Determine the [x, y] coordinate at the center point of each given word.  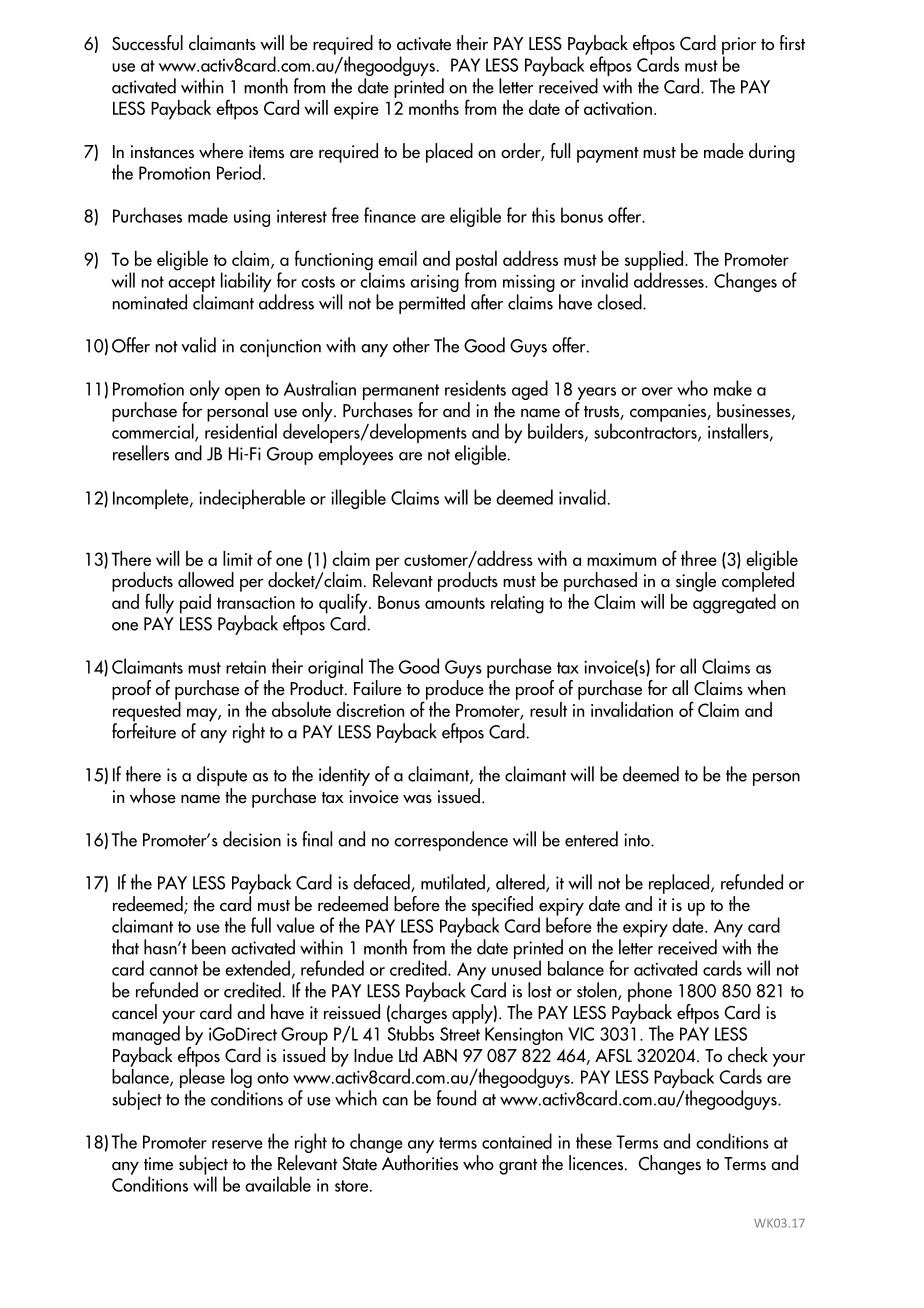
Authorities [420, 1163]
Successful [147, 43]
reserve [237, 1144]
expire [356, 111]
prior [739, 47]
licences [597, 1163]
